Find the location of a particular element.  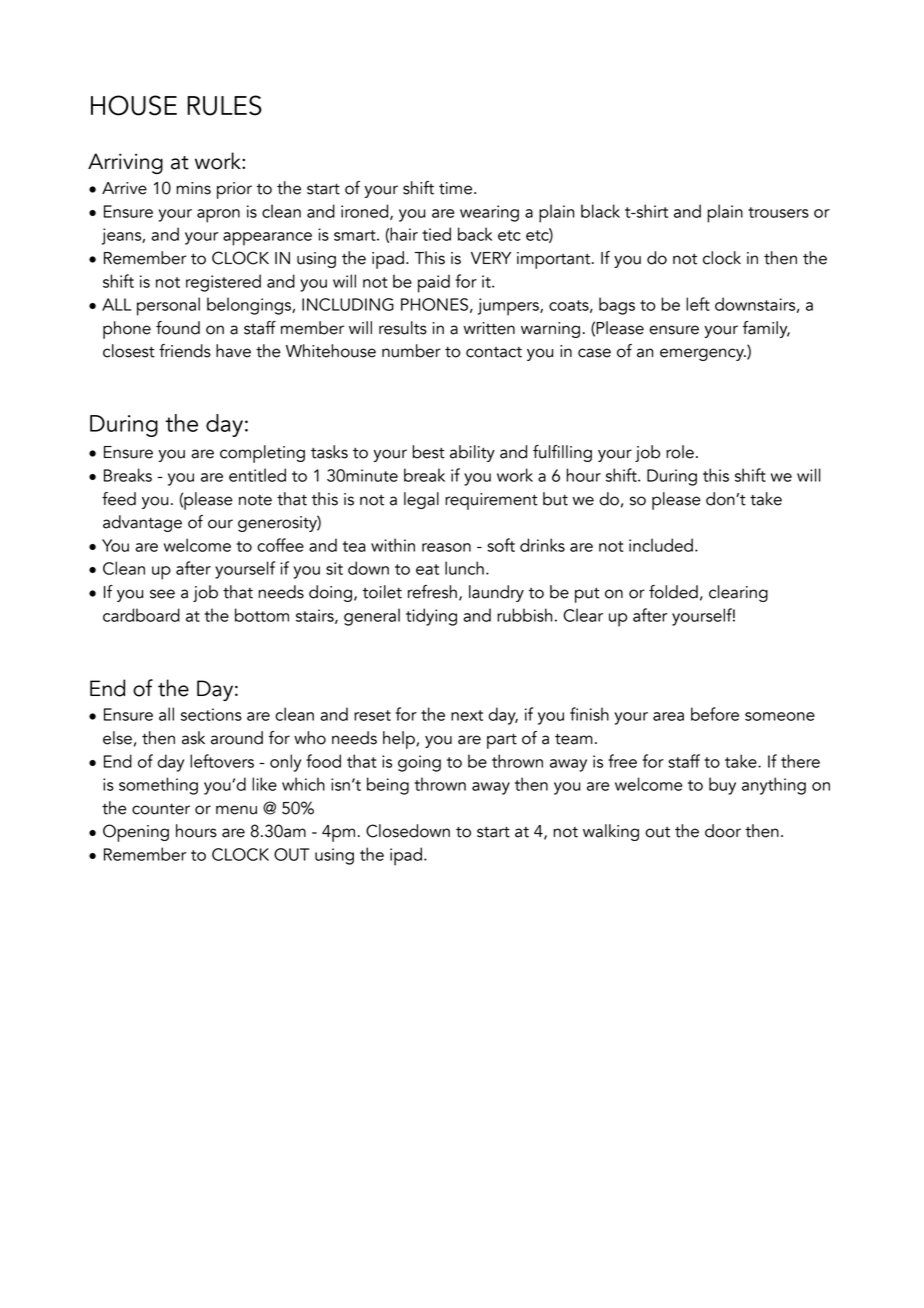

role is located at coordinates (680, 452).
